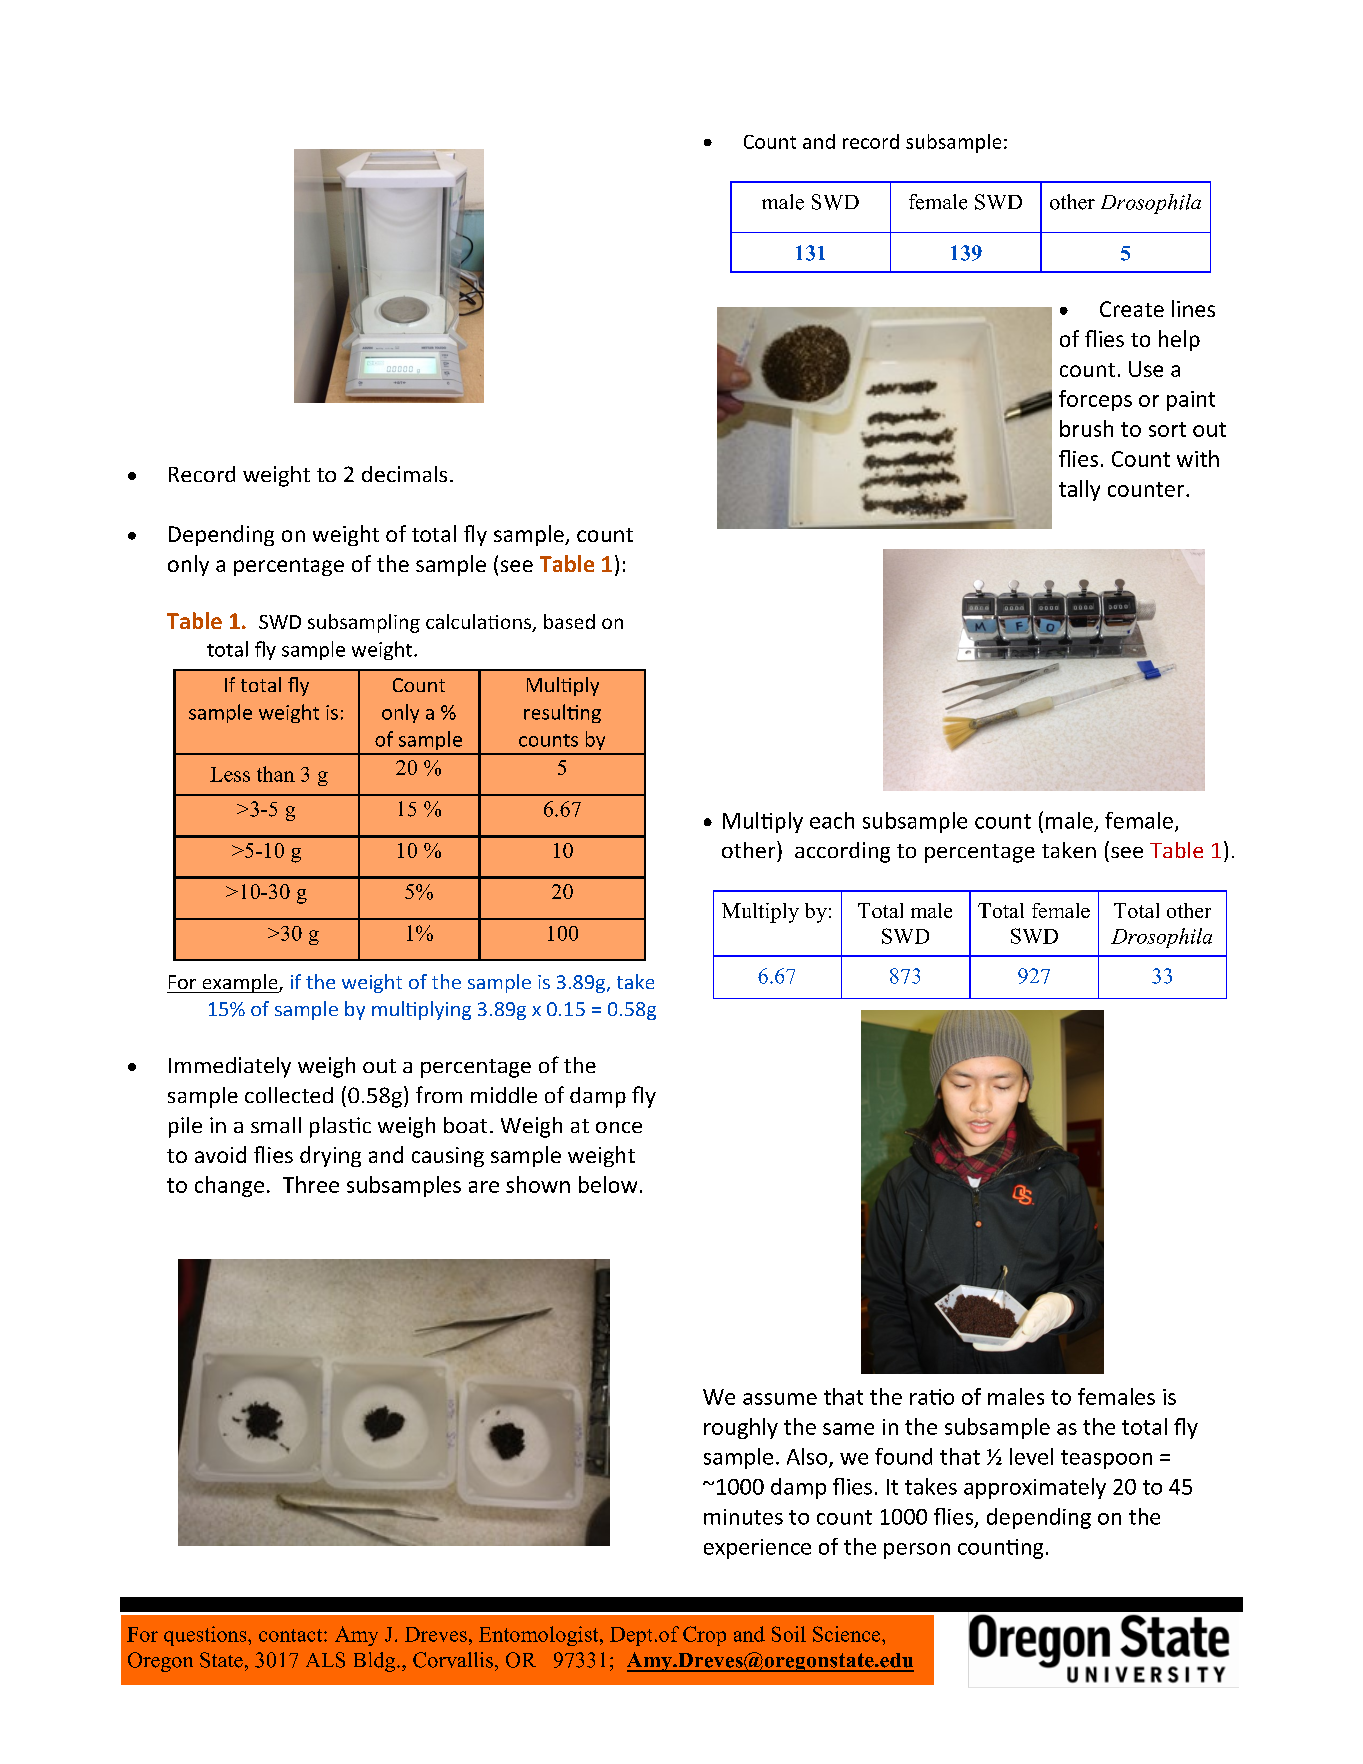 This image has width=1363, height=1764. What do you see at coordinates (1146, 369) in the image?
I see `Use` at bounding box center [1146, 369].
